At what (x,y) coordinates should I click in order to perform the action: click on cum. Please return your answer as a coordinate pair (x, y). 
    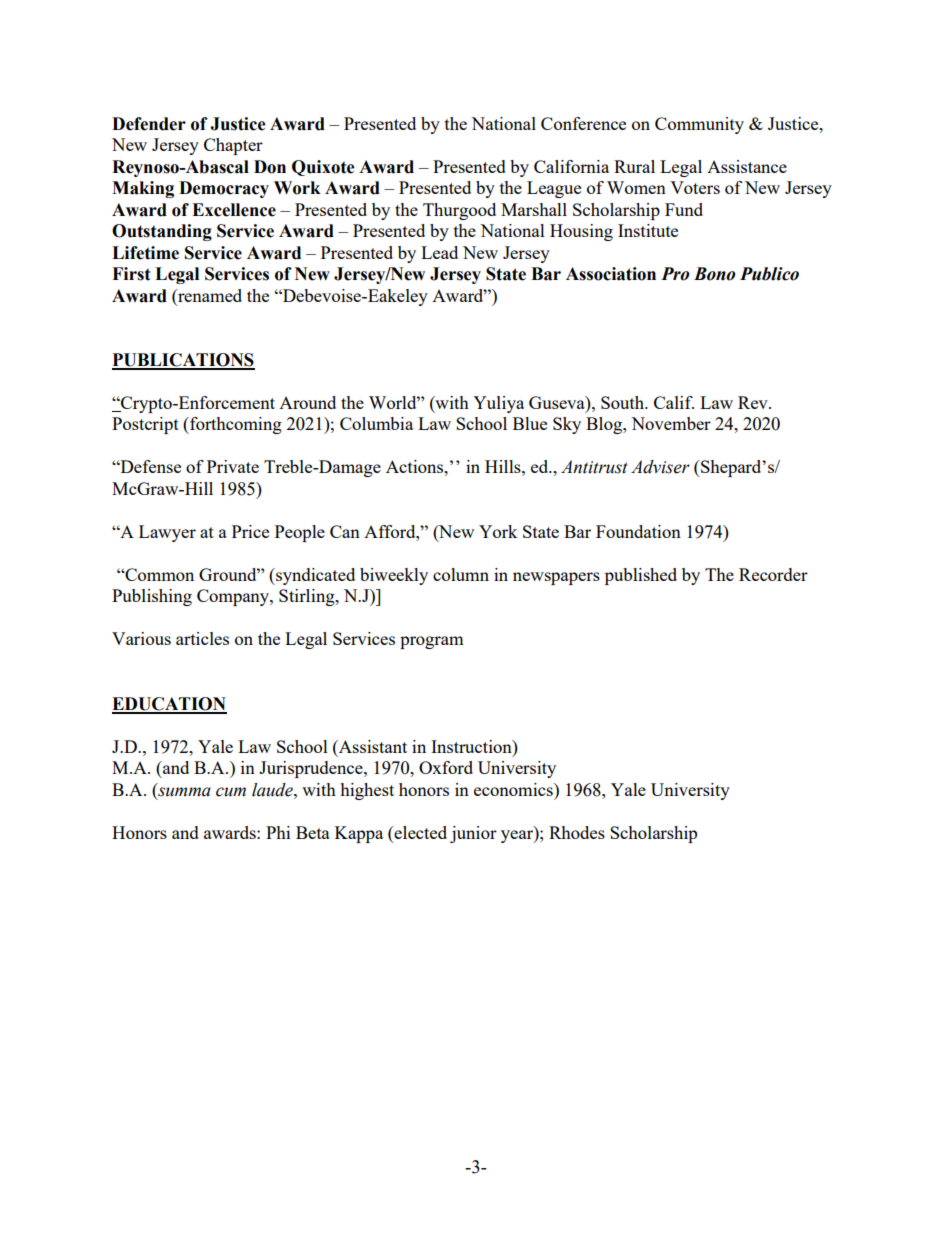
    Looking at the image, I should click on (231, 792).
